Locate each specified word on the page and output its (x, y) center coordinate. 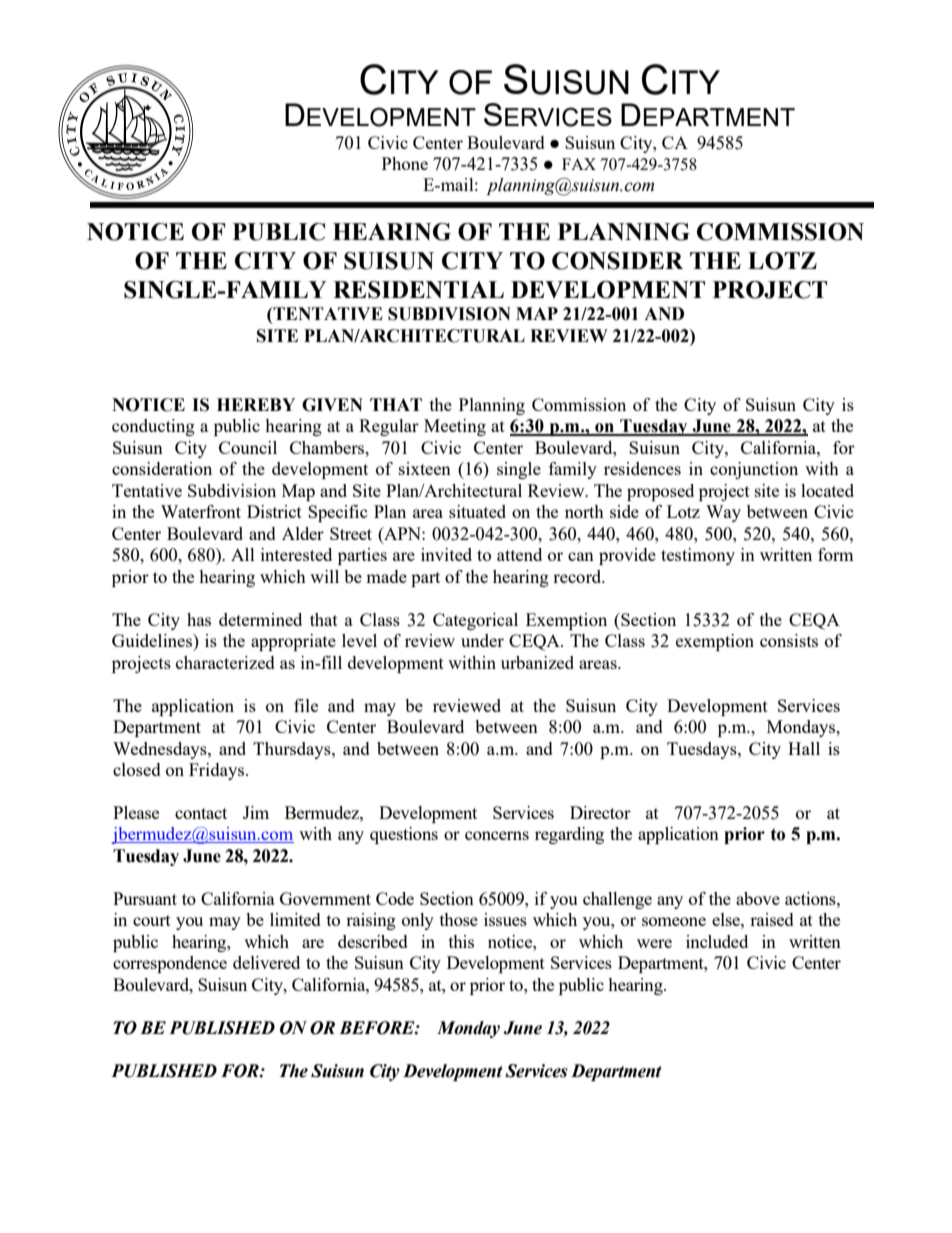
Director (600, 812)
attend (519, 554)
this (461, 941)
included (717, 941)
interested (296, 554)
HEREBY (256, 404)
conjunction (754, 470)
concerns (497, 835)
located (827, 490)
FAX (579, 164)
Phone (405, 163)
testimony (698, 556)
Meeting (455, 427)
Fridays (218, 771)
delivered (266, 962)
